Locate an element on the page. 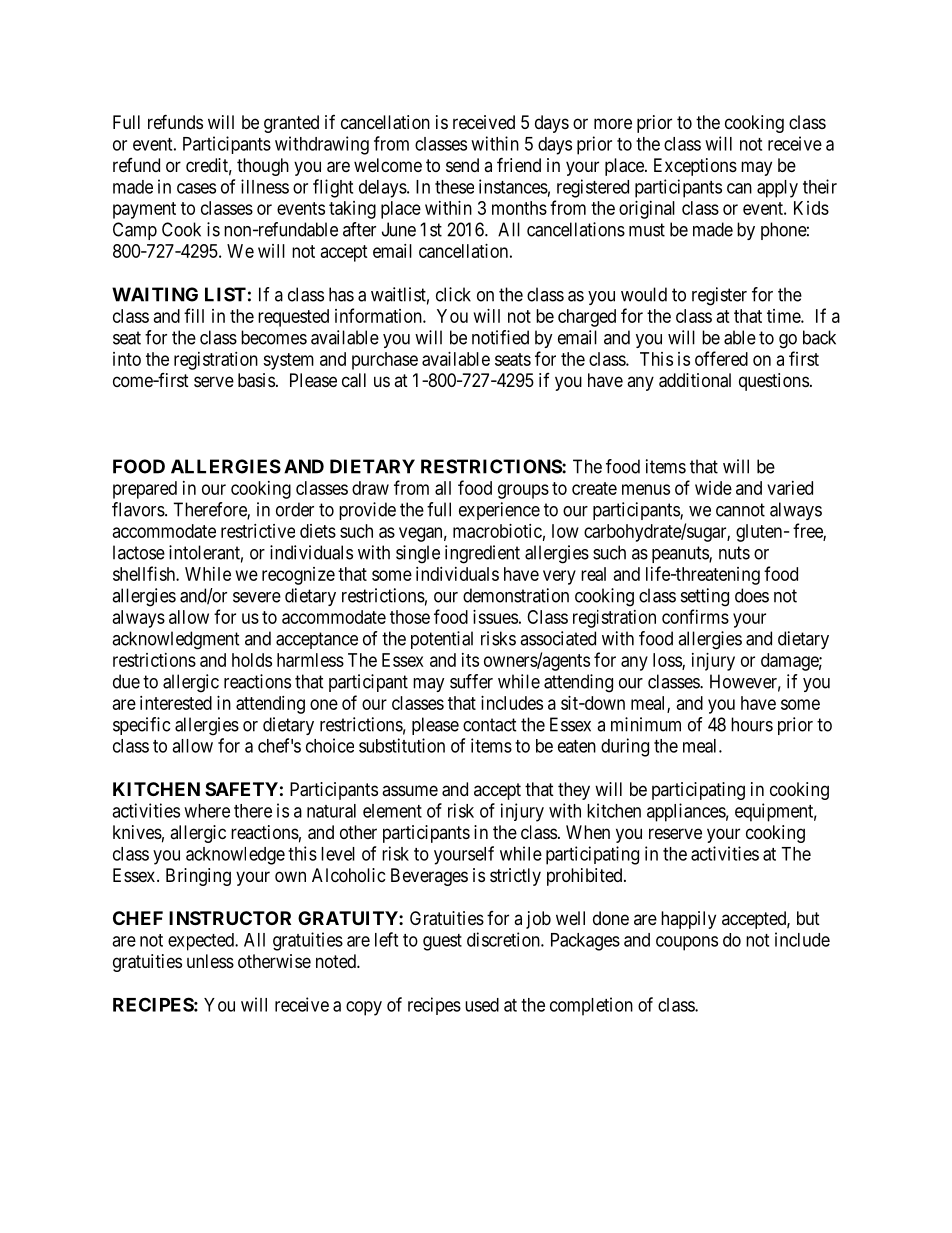 Image resolution: width=952 pixels, height=1233 pixels. though is located at coordinates (263, 167).
